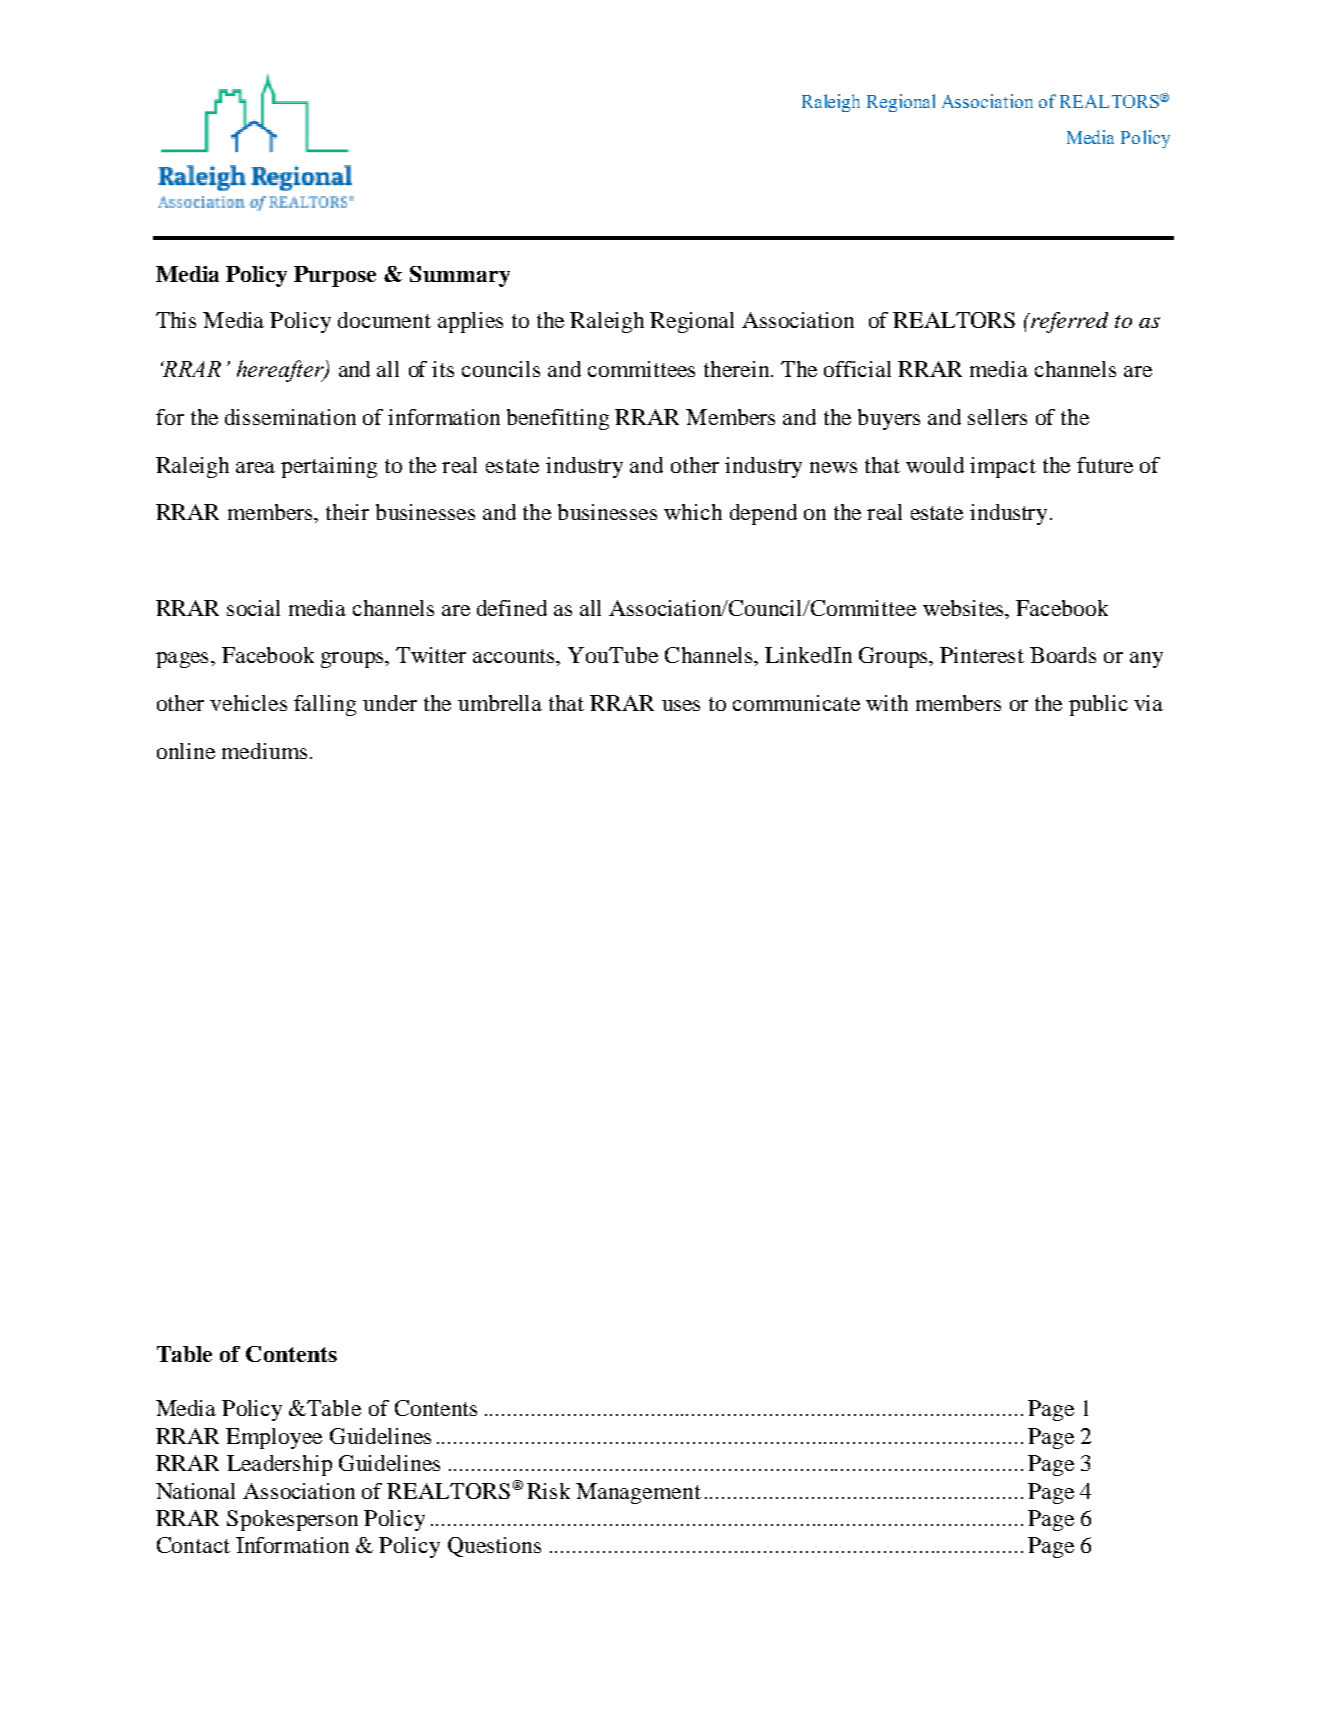 The image size is (1326, 1716). I want to click on uses, so click(681, 705).
